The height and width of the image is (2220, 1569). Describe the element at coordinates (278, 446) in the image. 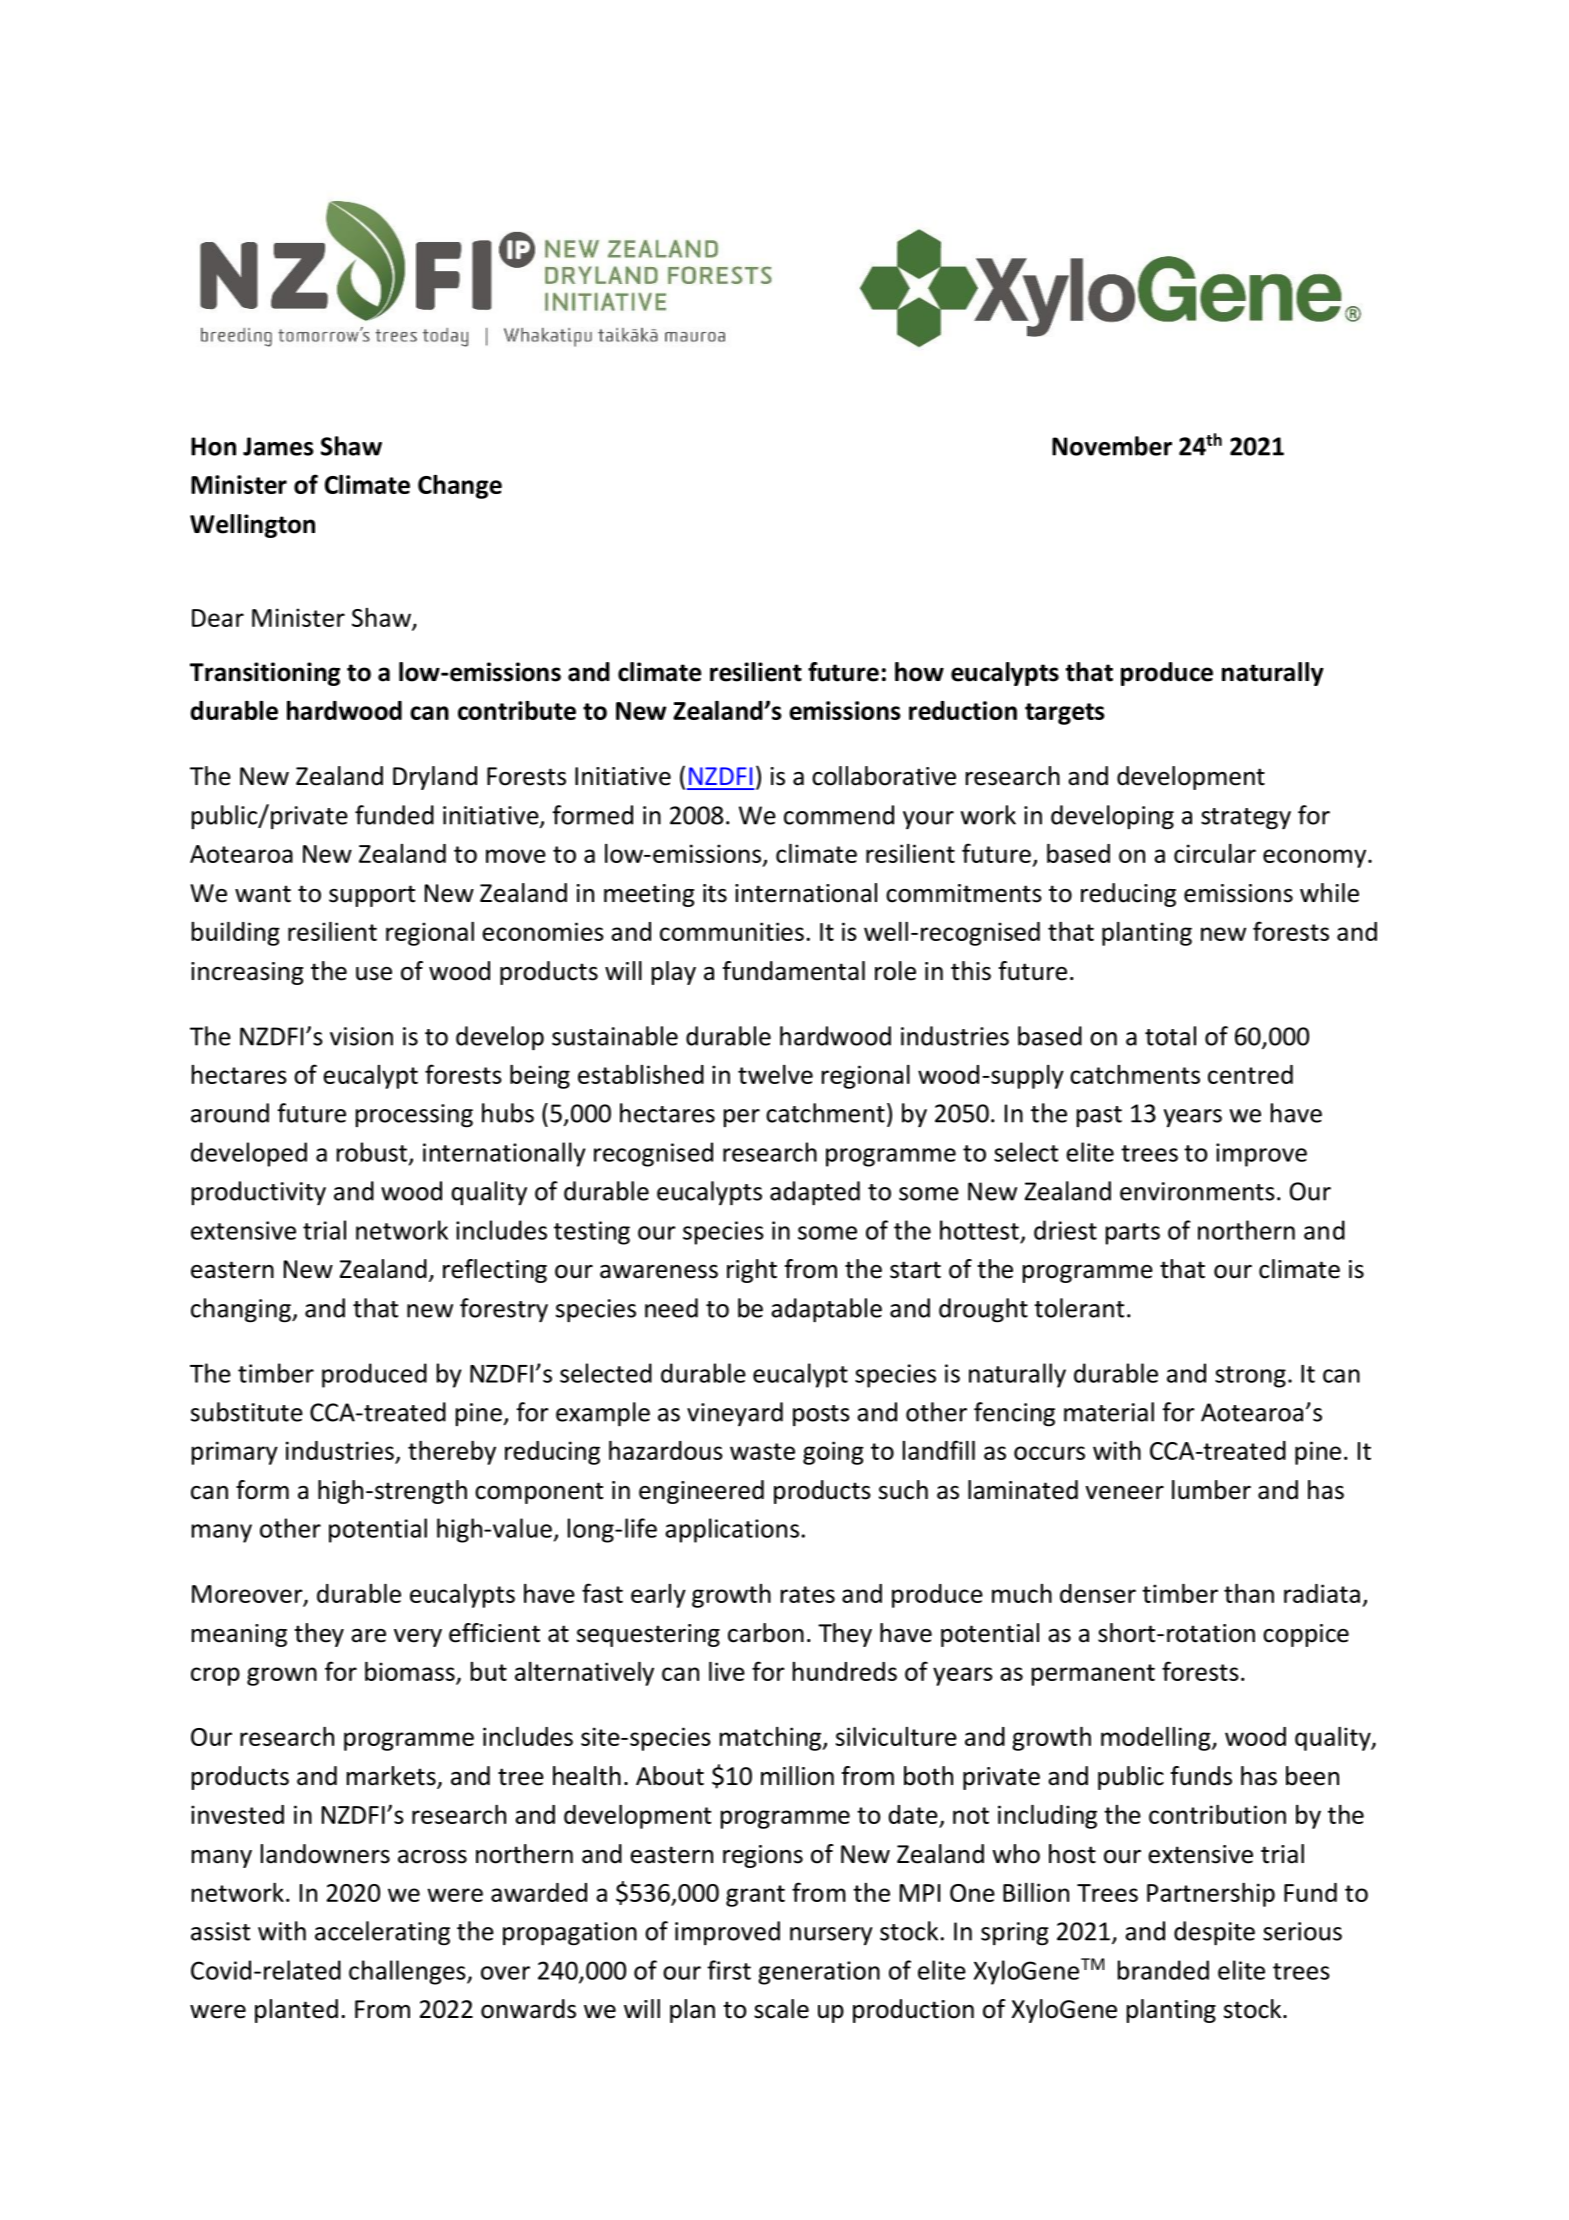

I see `James` at that location.
